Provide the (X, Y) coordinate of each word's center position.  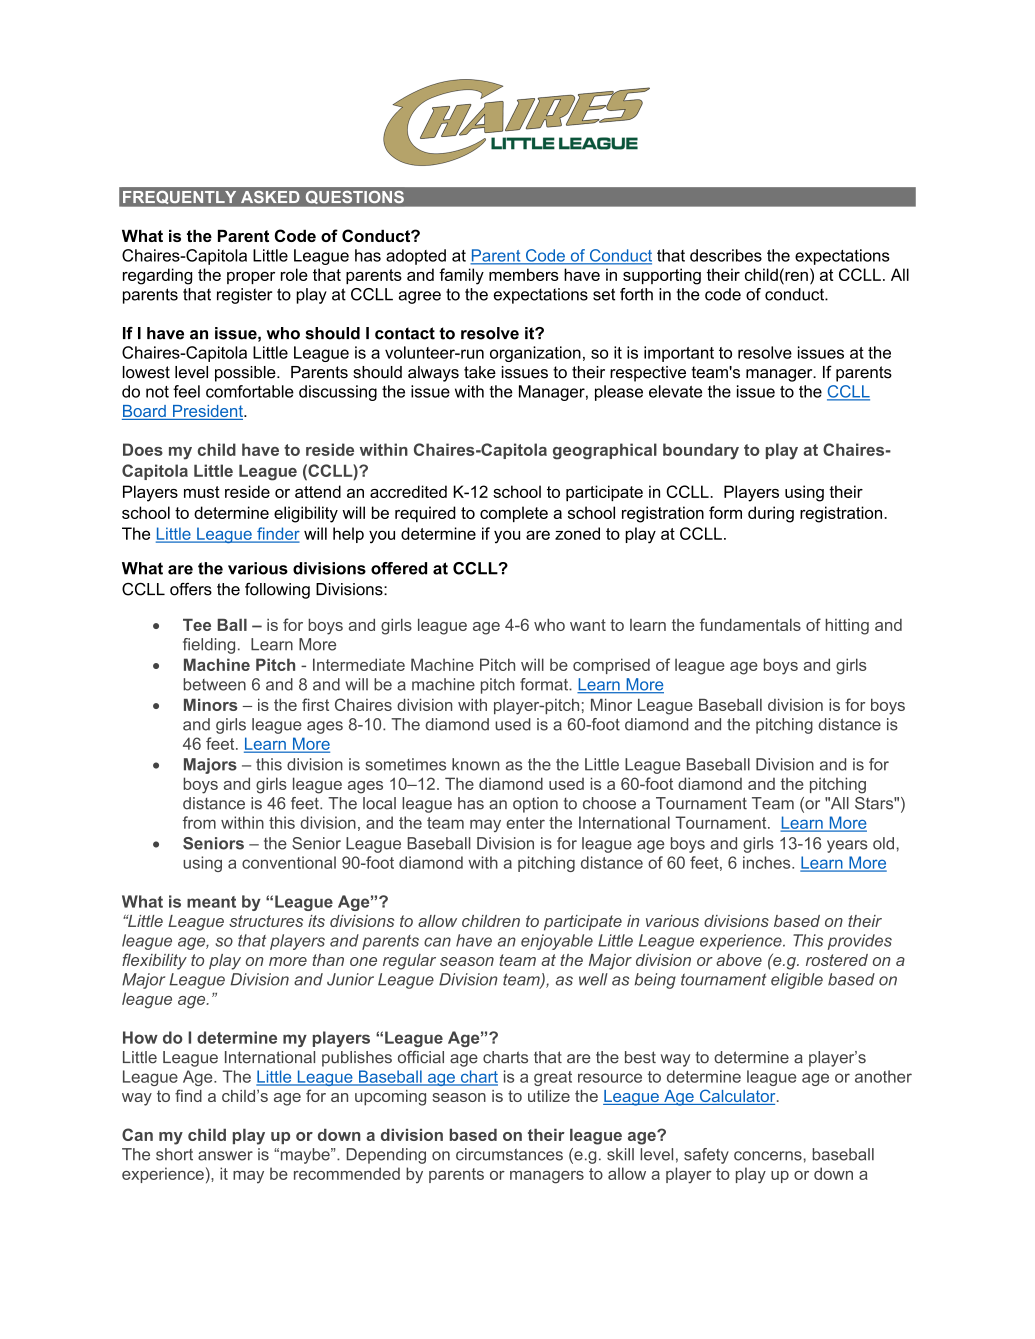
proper (251, 278)
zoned (577, 533)
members (524, 274)
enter (525, 823)
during (771, 514)
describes (726, 255)
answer (225, 1156)
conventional (289, 862)
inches (768, 862)
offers (191, 589)
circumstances (509, 1154)
